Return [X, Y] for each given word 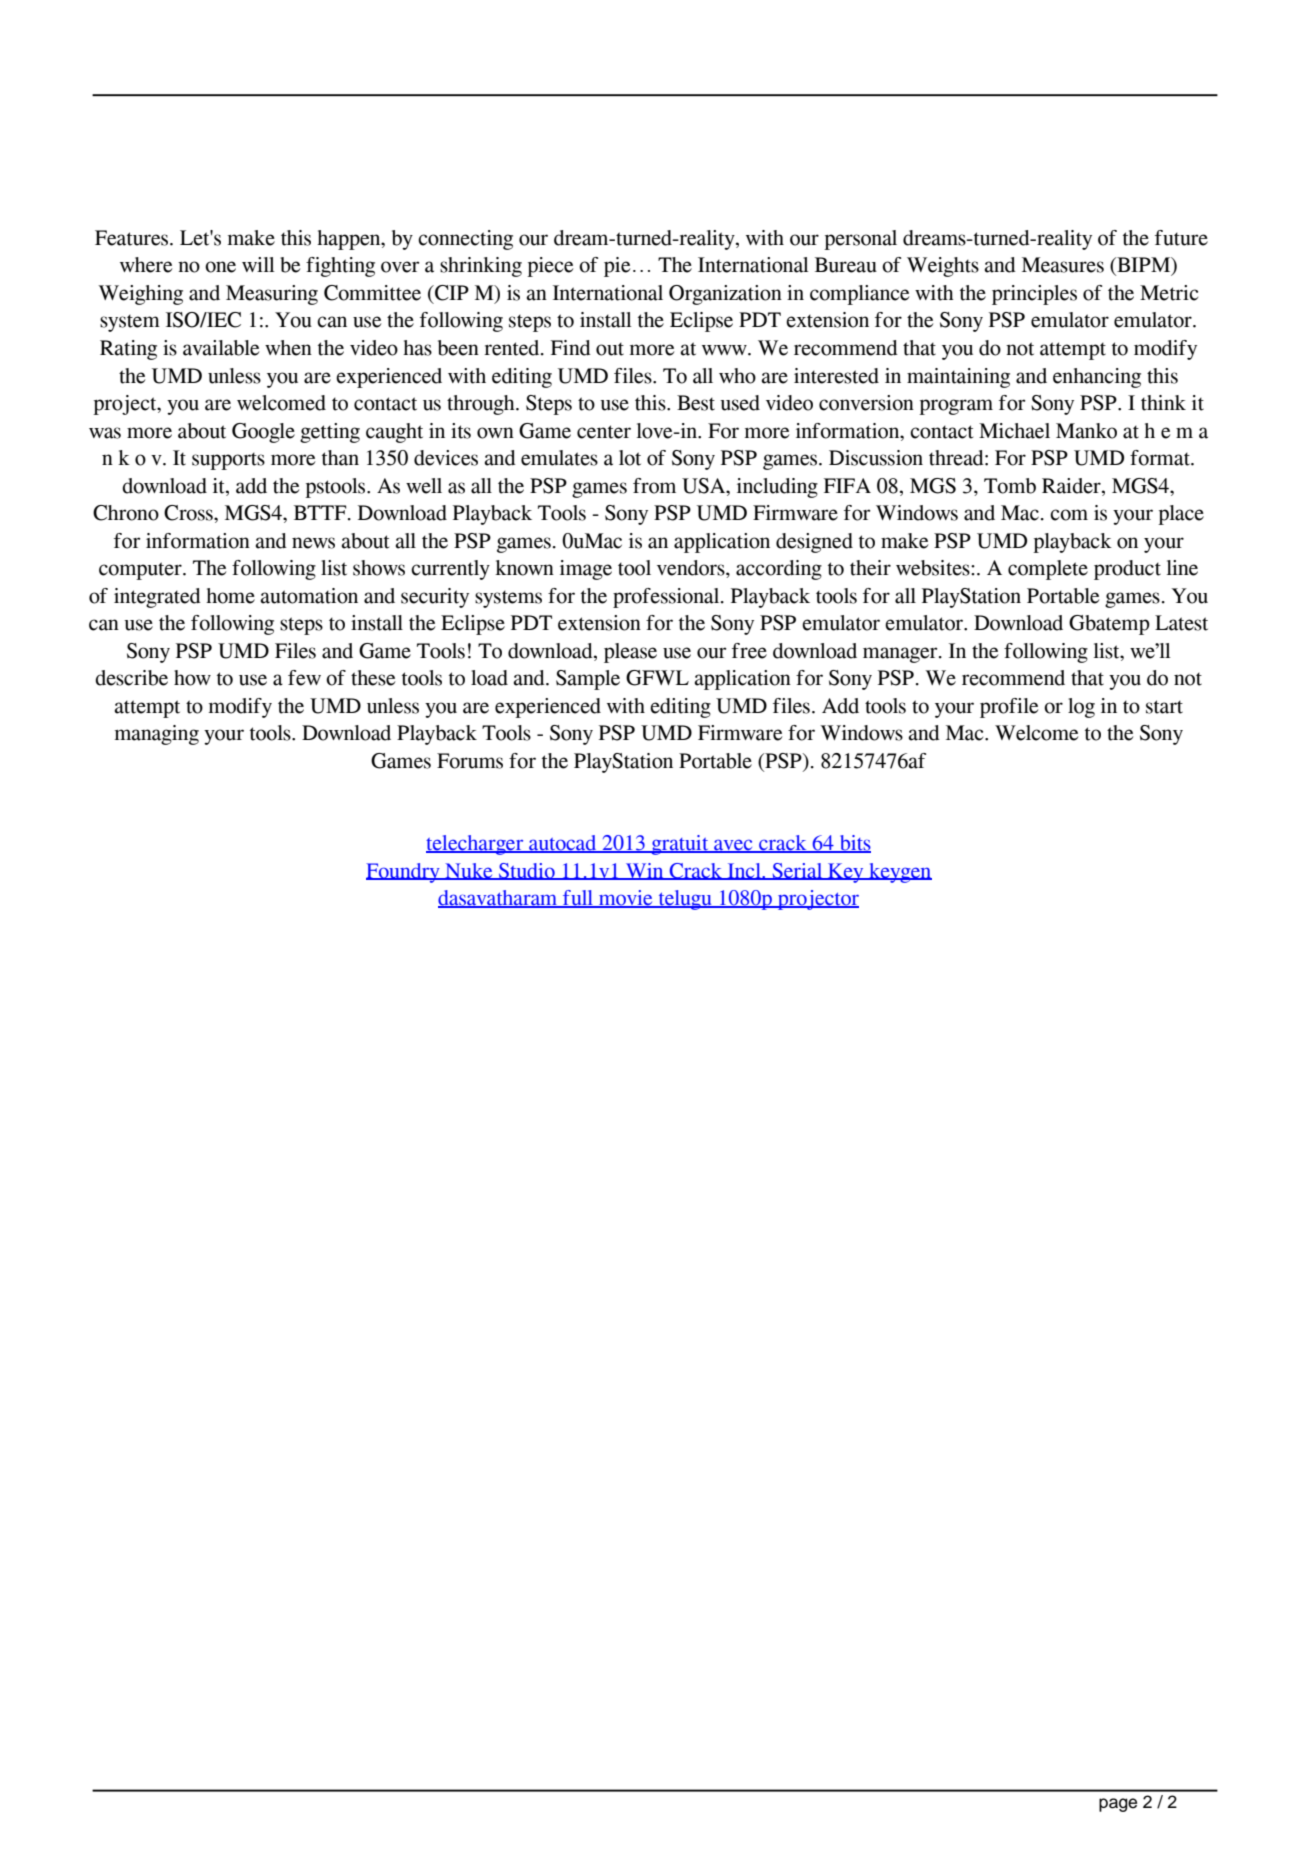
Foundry [404, 873]
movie [626, 899]
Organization [725, 295]
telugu [685, 900]
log [1081, 708]
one [220, 267]
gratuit [680, 845]
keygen [899, 873]
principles [1034, 295]
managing [157, 735]
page [1118, 1805]
